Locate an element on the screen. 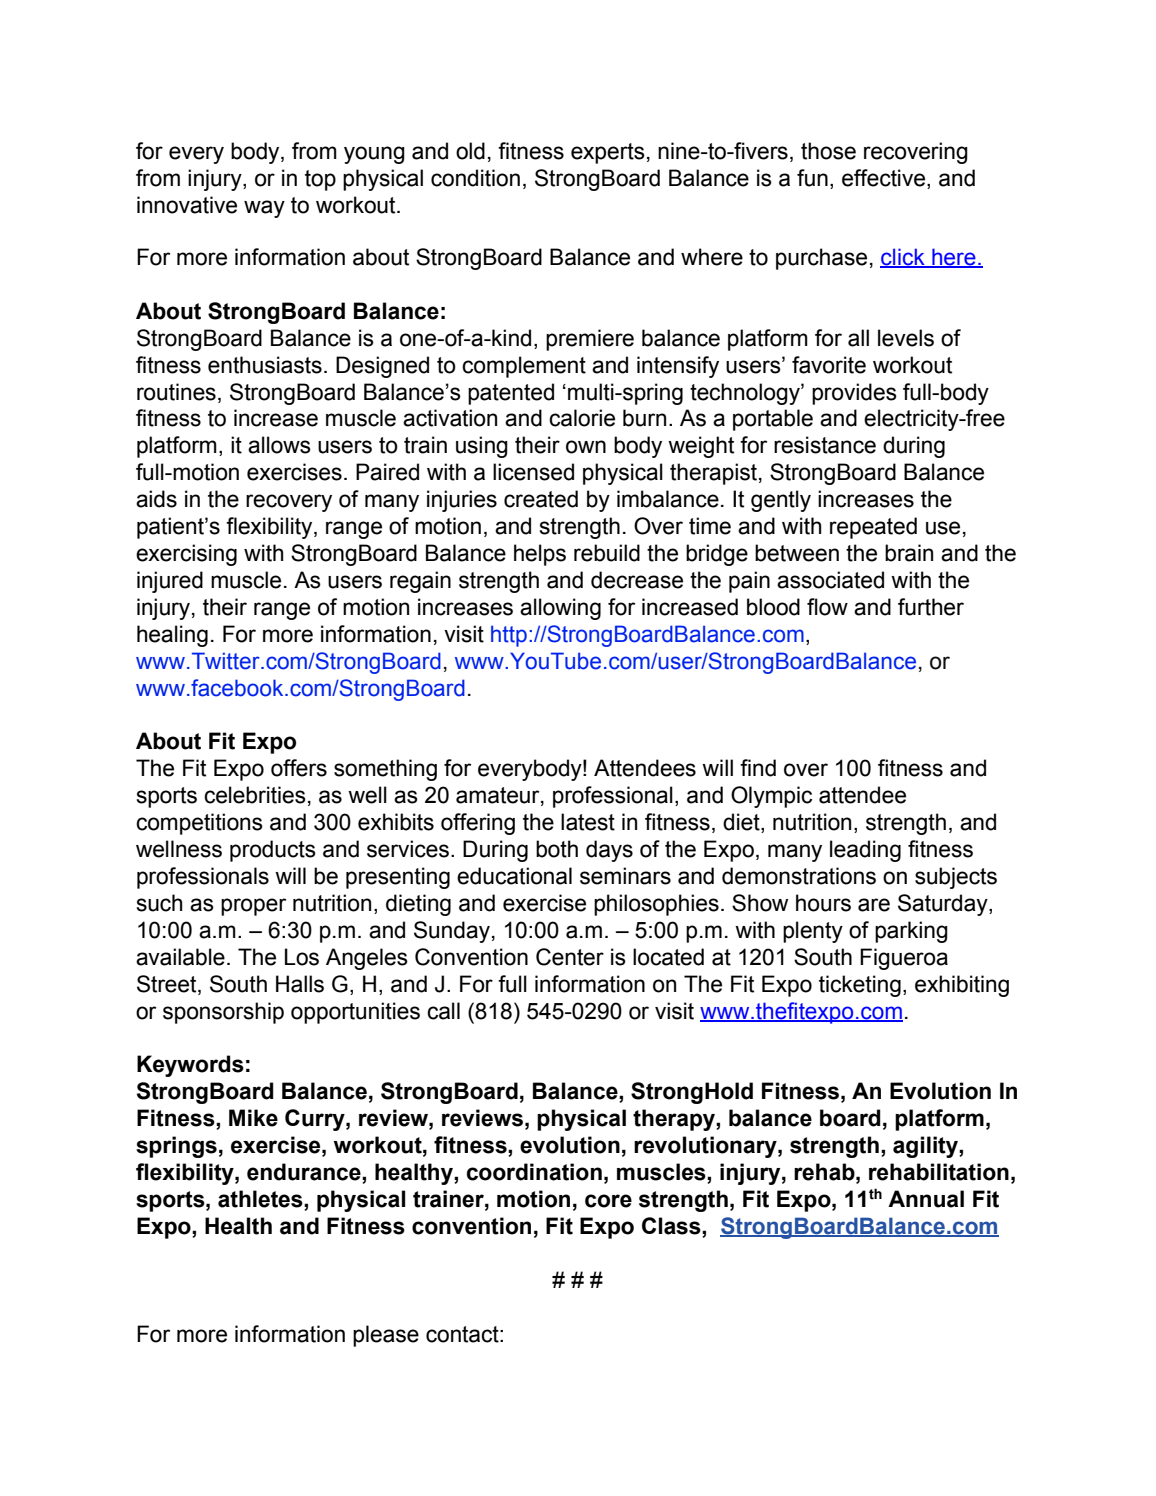  helps is located at coordinates (540, 555).
